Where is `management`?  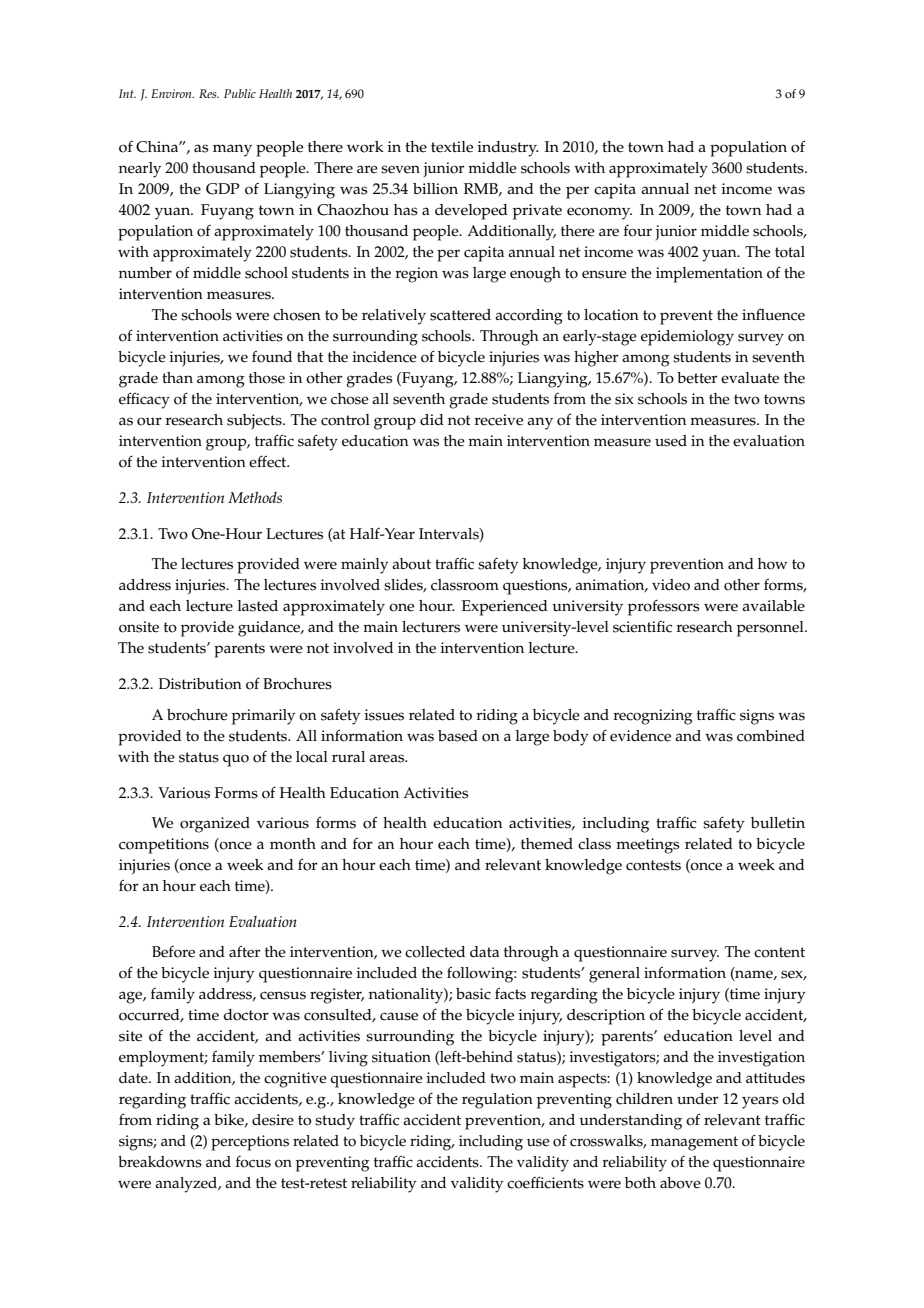
management is located at coordinates (694, 1143).
